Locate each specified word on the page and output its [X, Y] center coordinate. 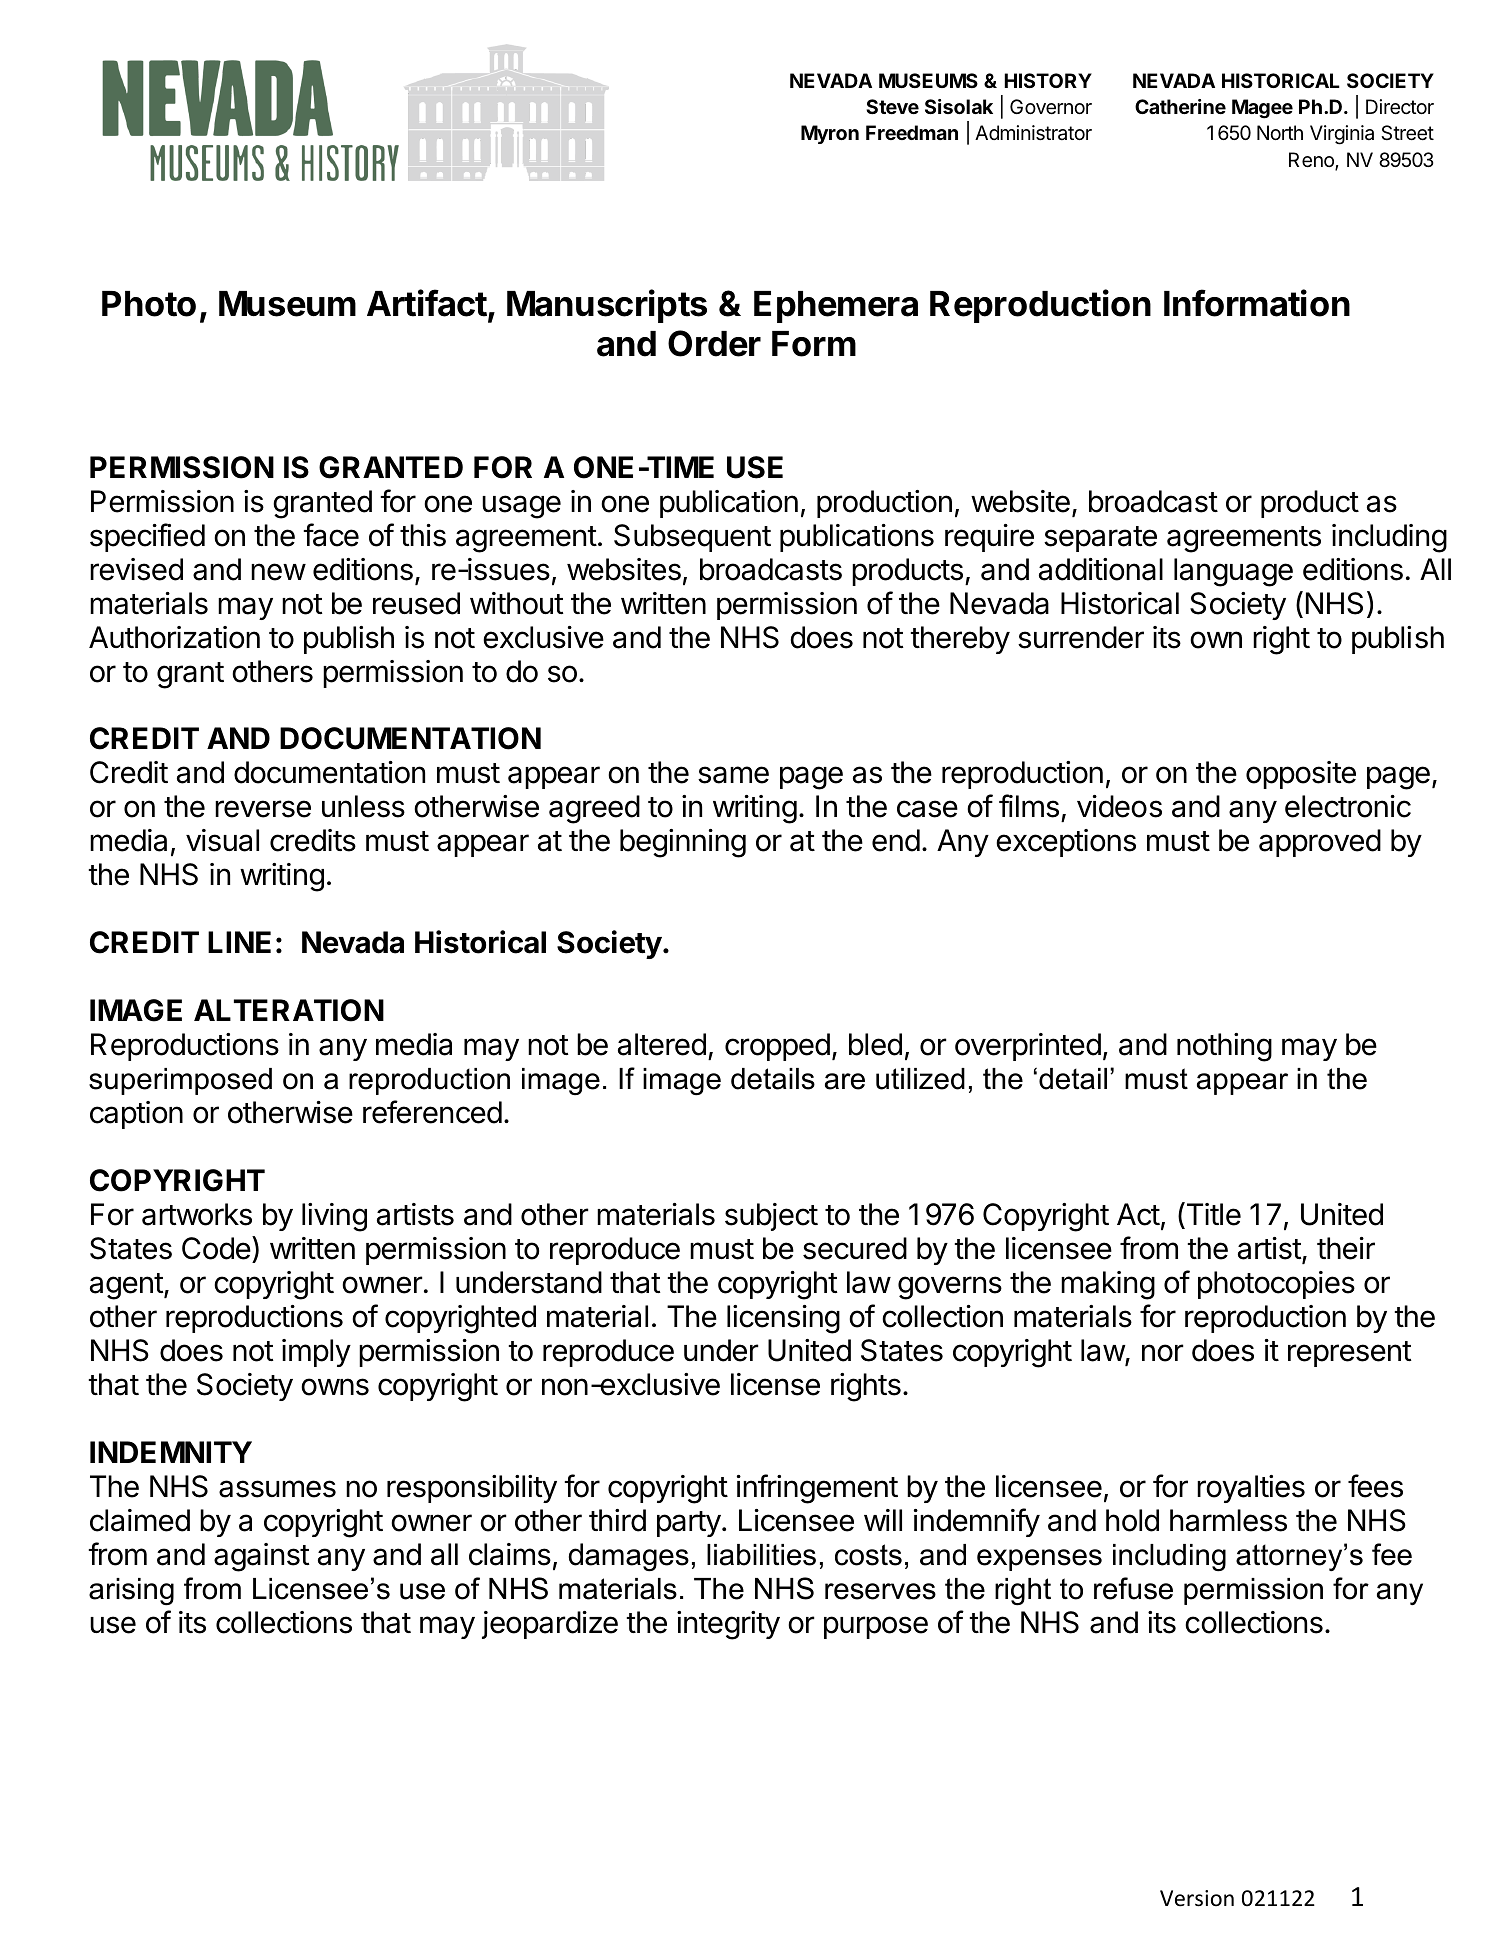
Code [216, 1248]
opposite [1301, 775]
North [1280, 132]
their [1346, 1248]
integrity [728, 1625]
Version [1197, 1898]
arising [131, 1592]
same [733, 775]
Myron [830, 134]
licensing [783, 1319]
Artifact [428, 304]
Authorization [174, 637]
